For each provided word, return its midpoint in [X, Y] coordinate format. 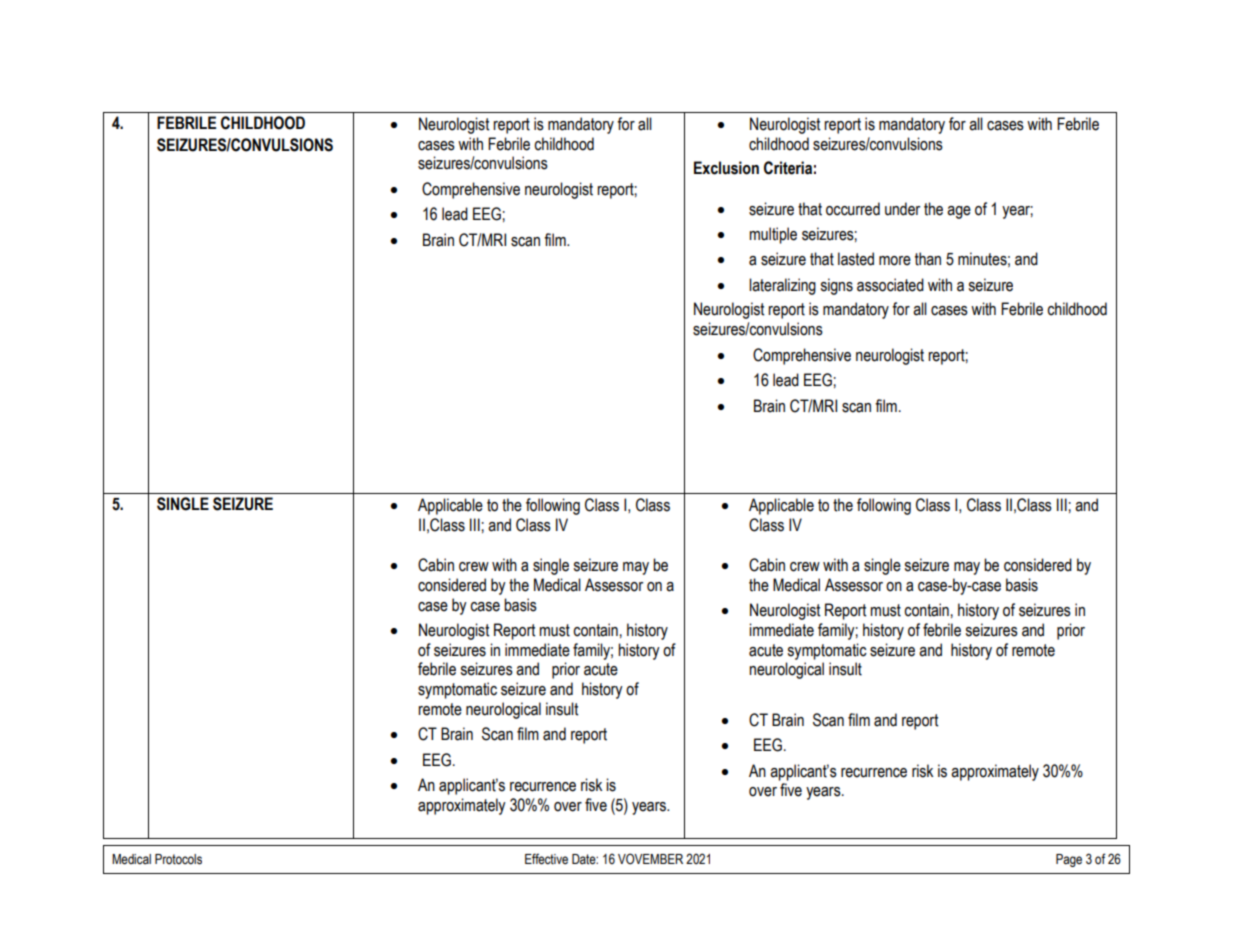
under [902, 209]
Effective [546, 859]
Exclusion [726, 168]
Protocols [178, 859]
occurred [853, 209]
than [928, 259]
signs [836, 286]
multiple [773, 235]
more [895, 261]
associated [890, 285]
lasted [856, 259]
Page [1069, 860]
